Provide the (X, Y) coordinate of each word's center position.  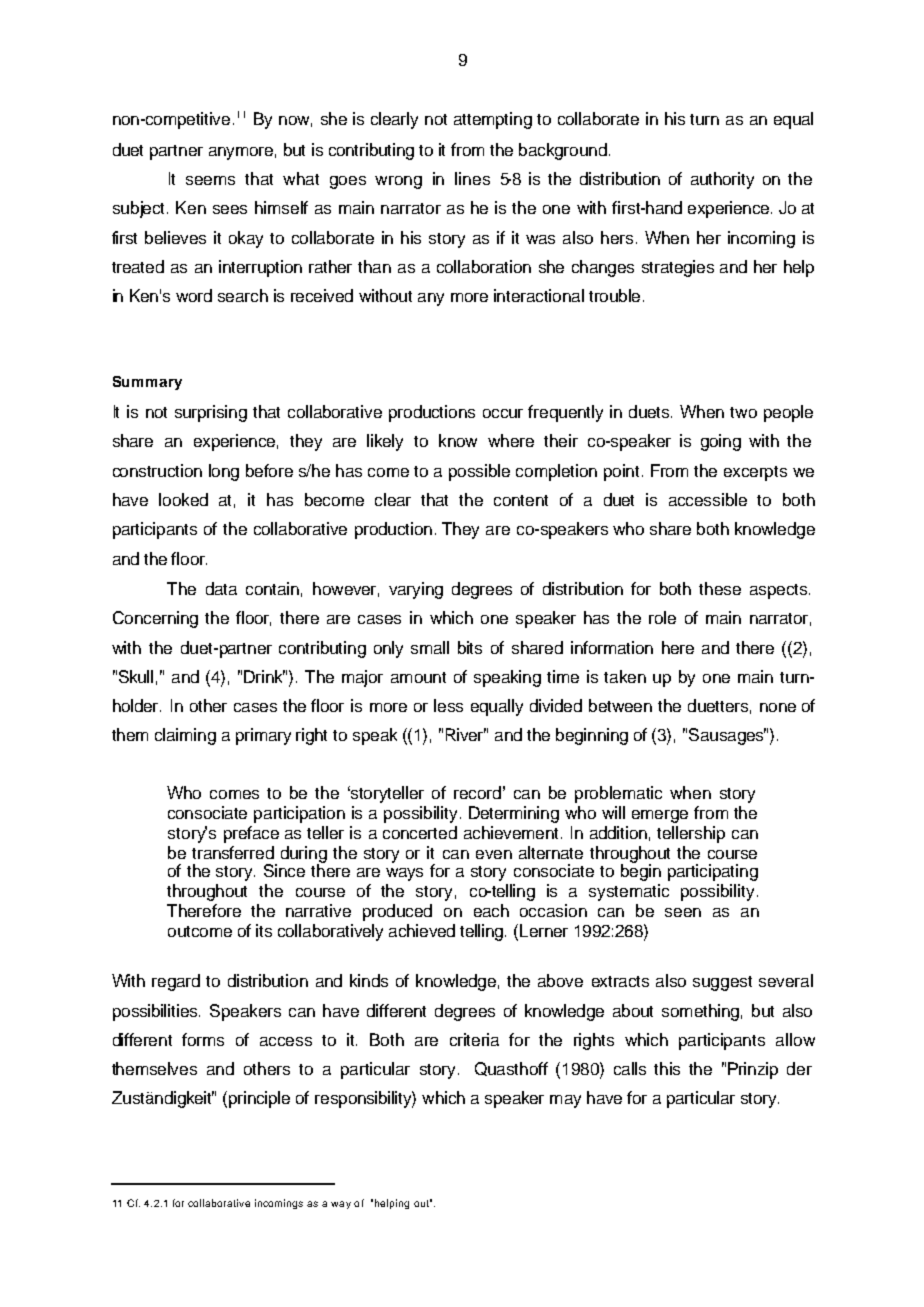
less (448, 705)
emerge (660, 816)
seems (210, 180)
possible (479, 472)
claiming (185, 736)
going (721, 442)
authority (722, 180)
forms (203, 1039)
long (224, 472)
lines (472, 178)
